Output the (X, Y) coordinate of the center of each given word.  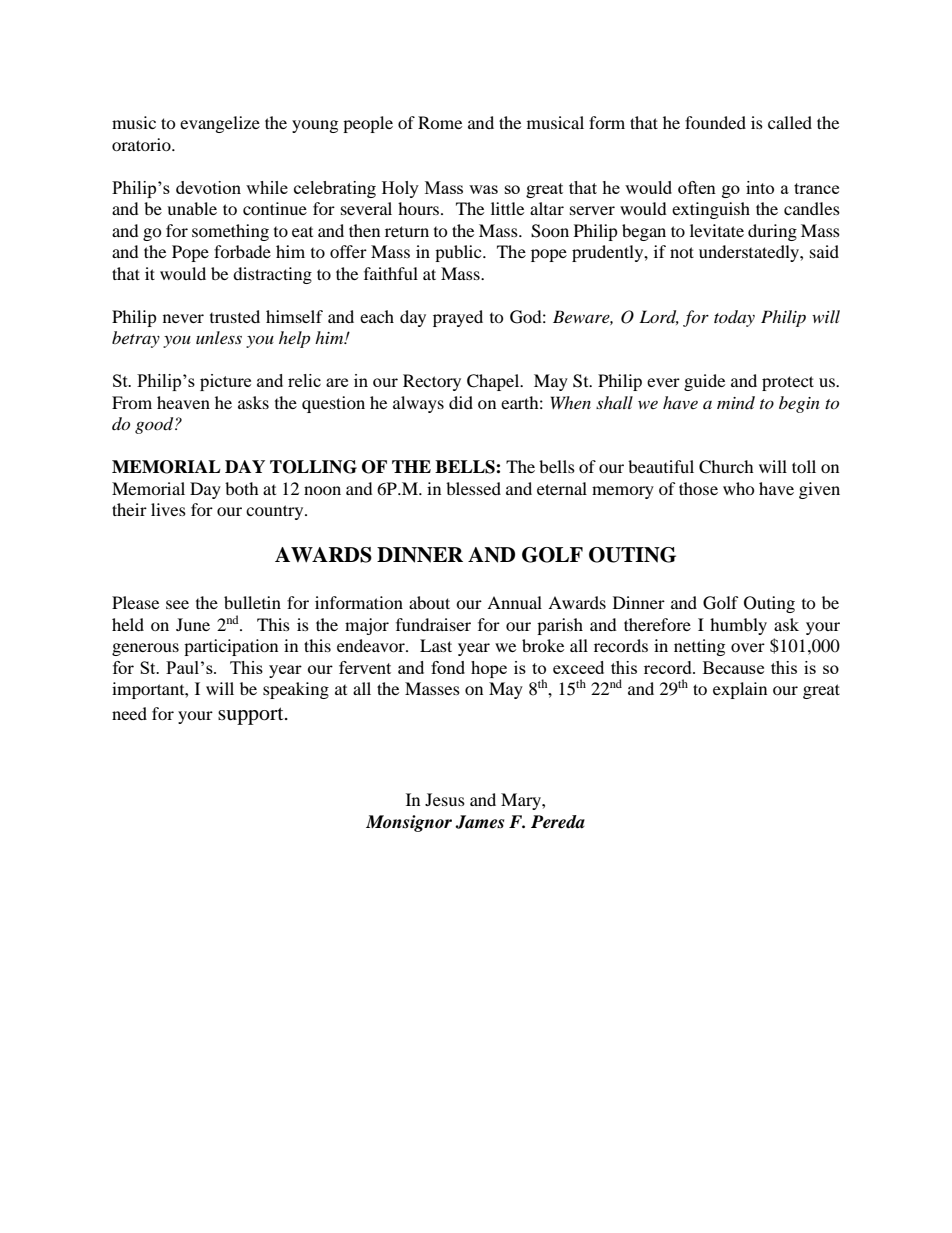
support (252, 716)
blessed (473, 488)
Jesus (445, 799)
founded (715, 122)
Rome (440, 122)
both (242, 488)
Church (726, 467)
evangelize (220, 124)
